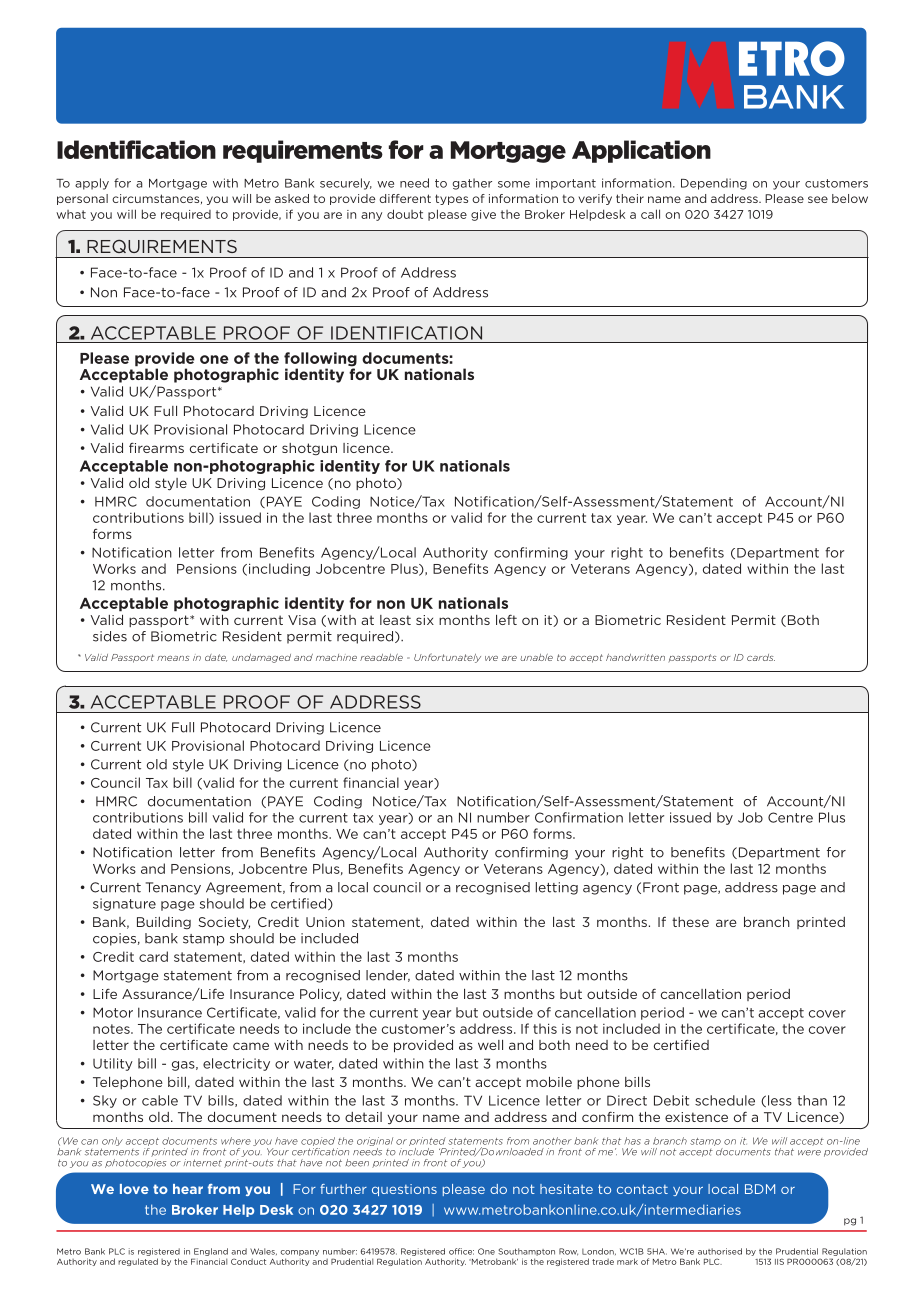  Describe the element at coordinates (138, 1262) in the image. I see `regulated` at that location.
